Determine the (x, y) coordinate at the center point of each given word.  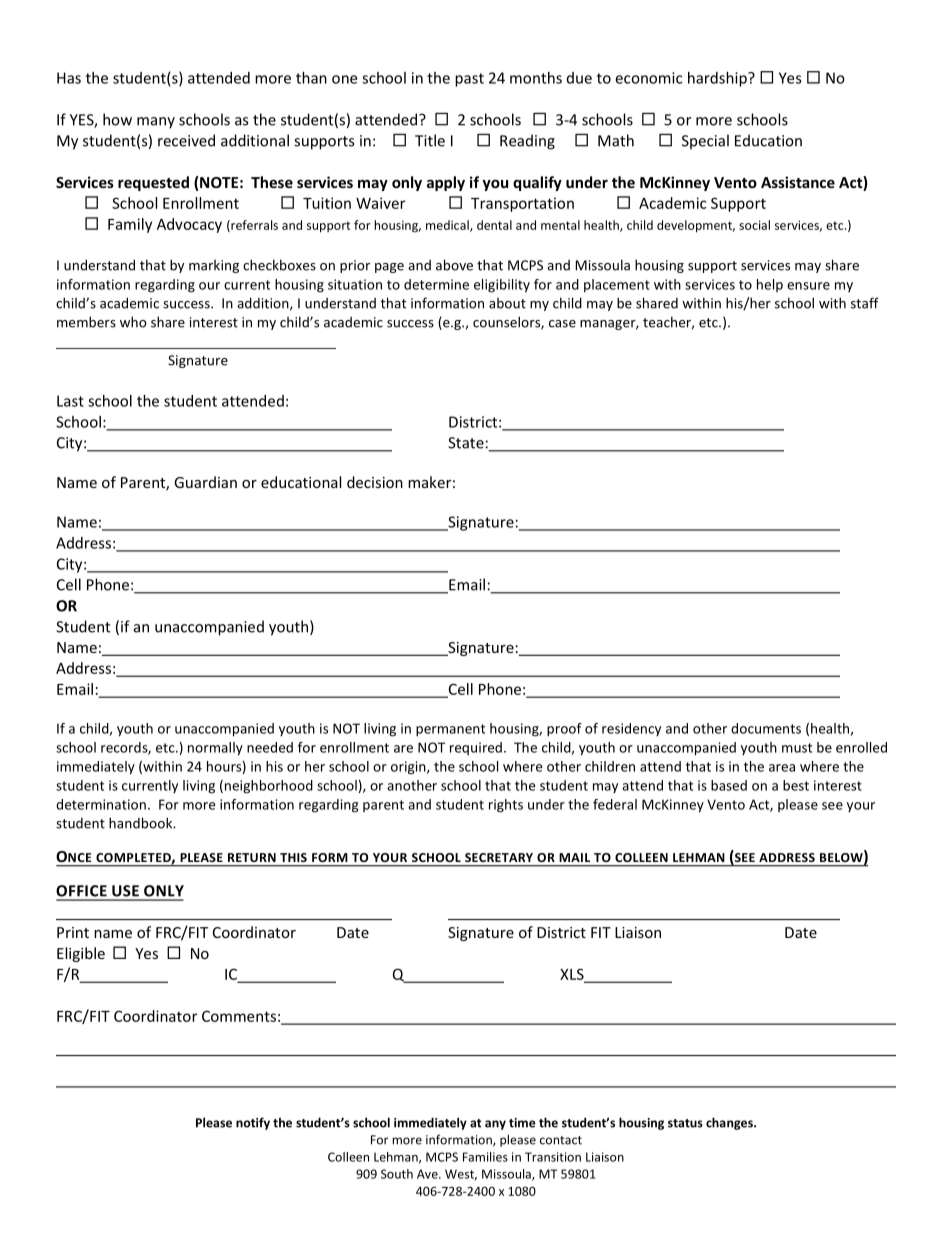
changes (730, 1123)
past (469, 80)
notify (253, 1123)
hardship (718, 79)
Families (485, 1157)
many (156, 123)
